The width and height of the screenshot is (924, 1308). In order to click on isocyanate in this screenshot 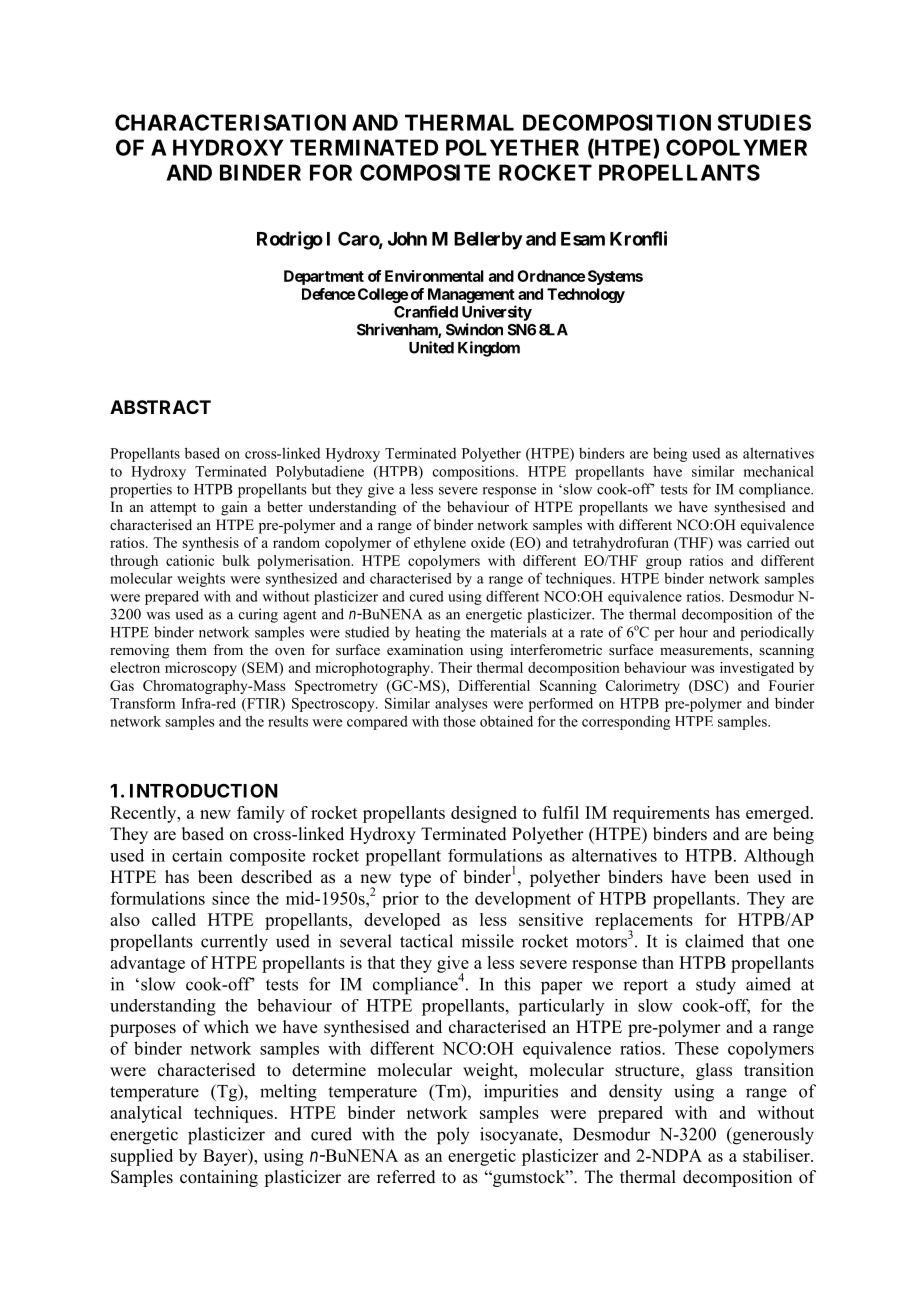, I will do `click(520, 1136)`.
